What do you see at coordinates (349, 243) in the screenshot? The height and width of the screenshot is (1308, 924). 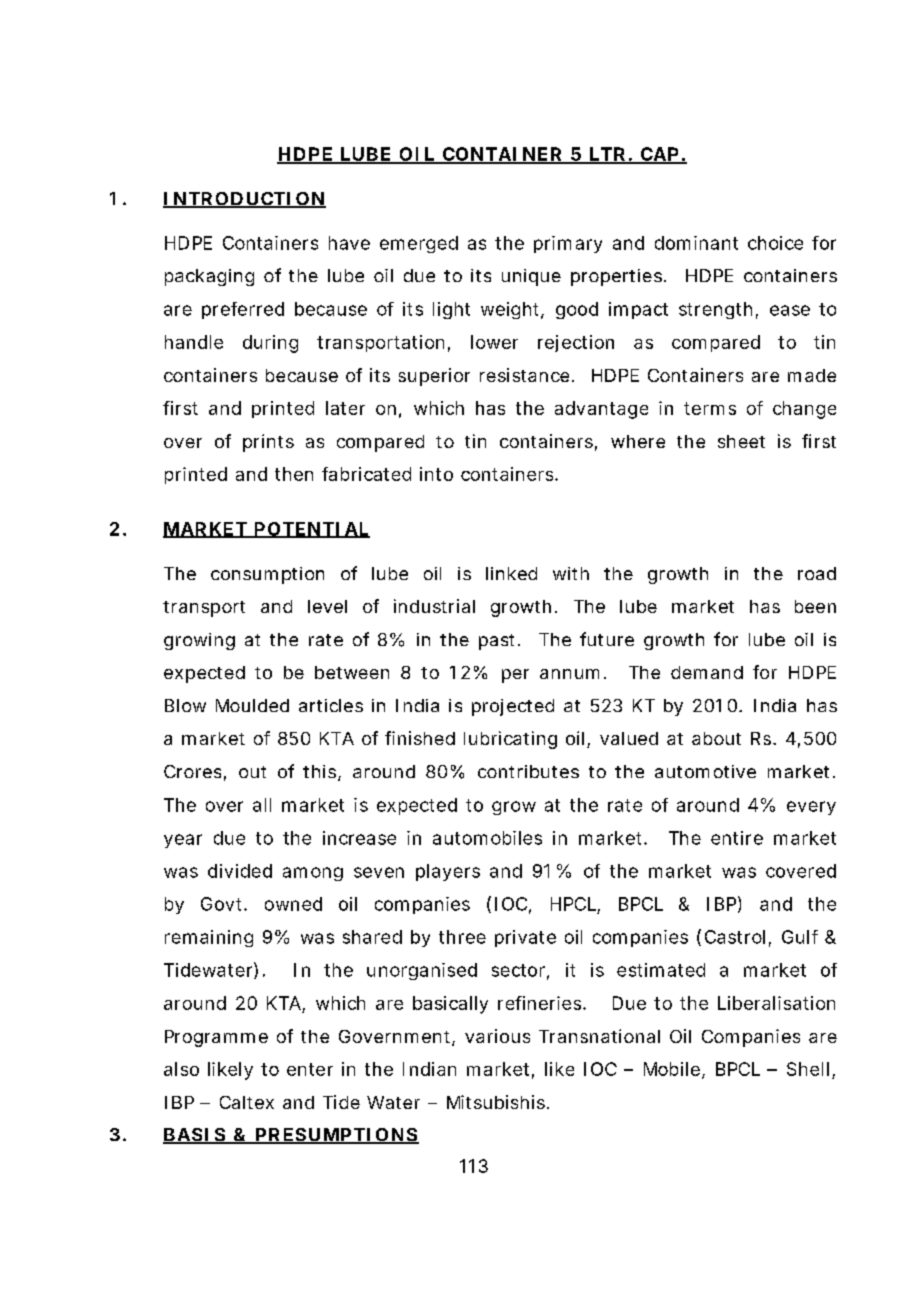 I see `have` at bounding box center [349, 243].
